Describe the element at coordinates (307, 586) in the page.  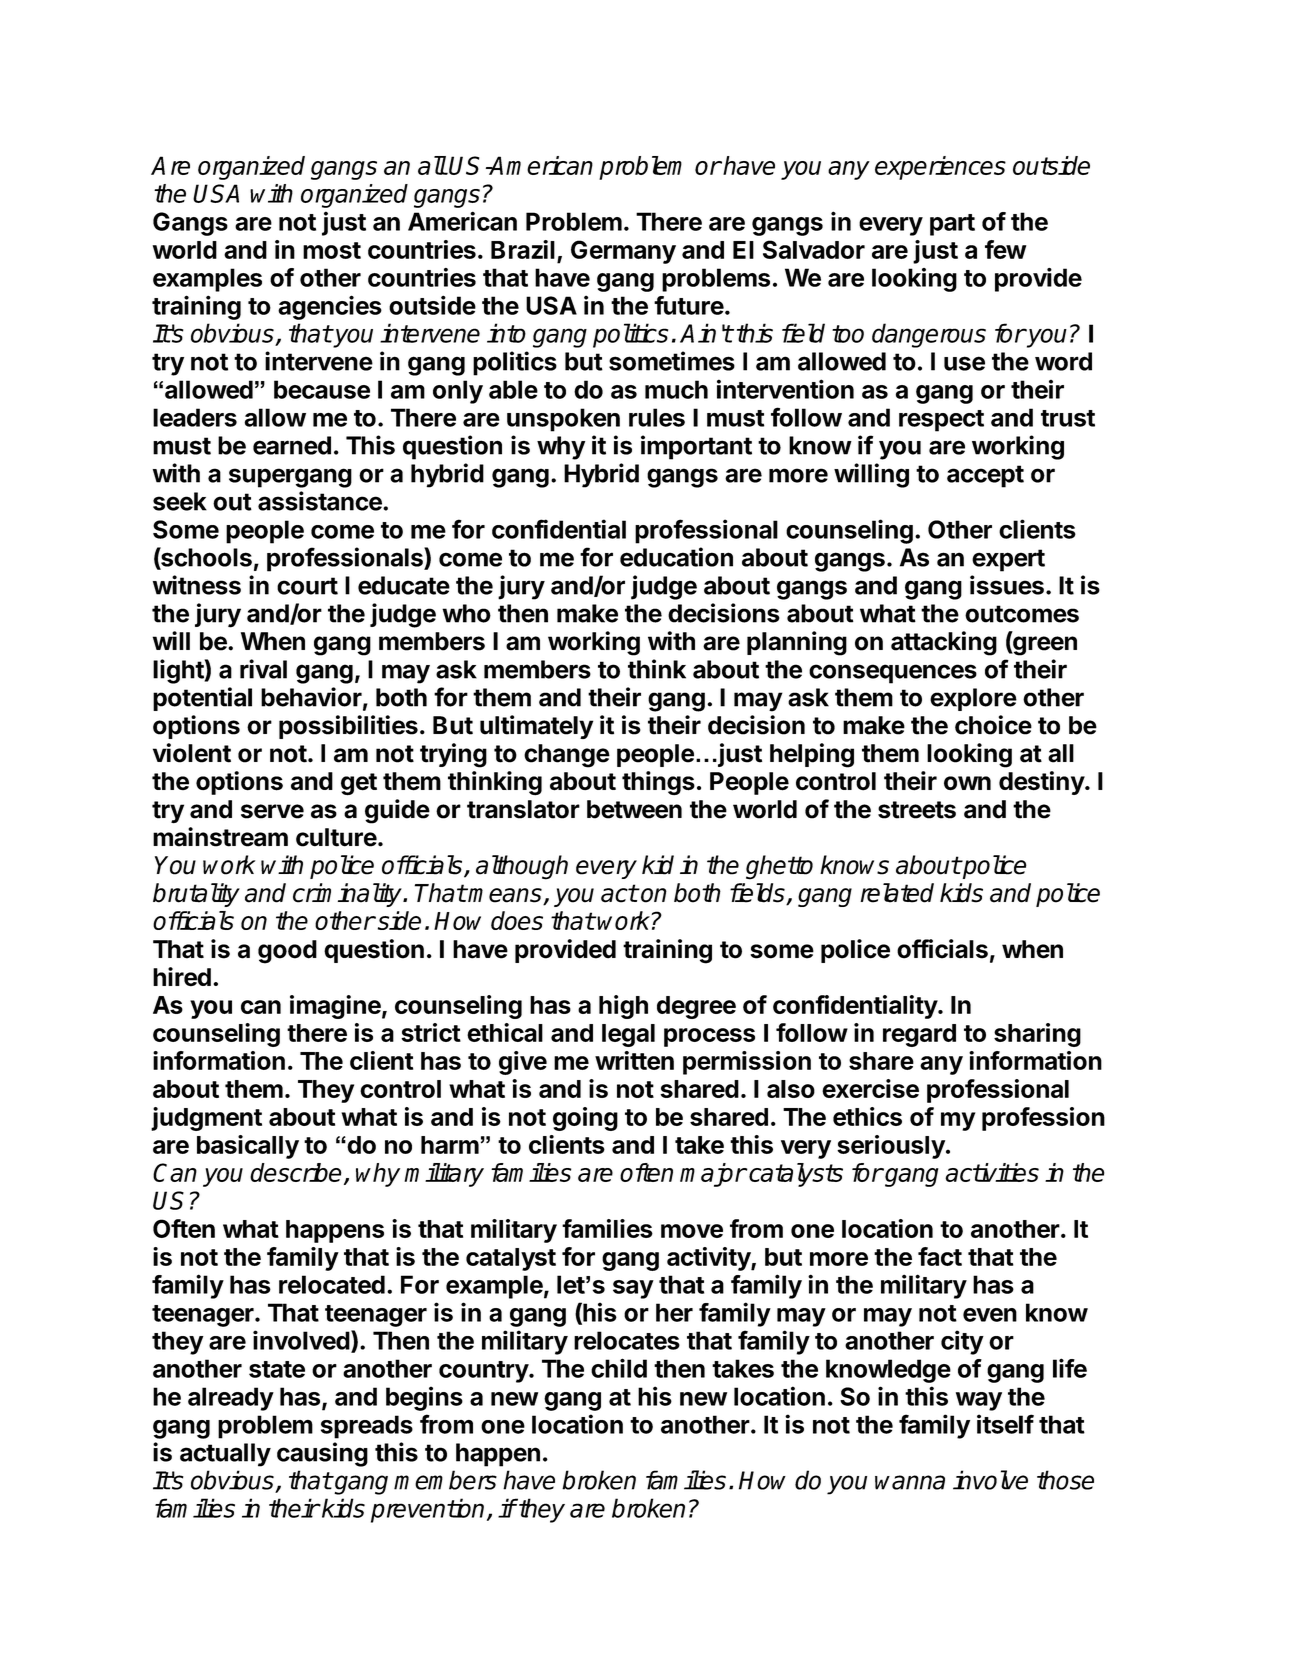
I see `court` at that location.
